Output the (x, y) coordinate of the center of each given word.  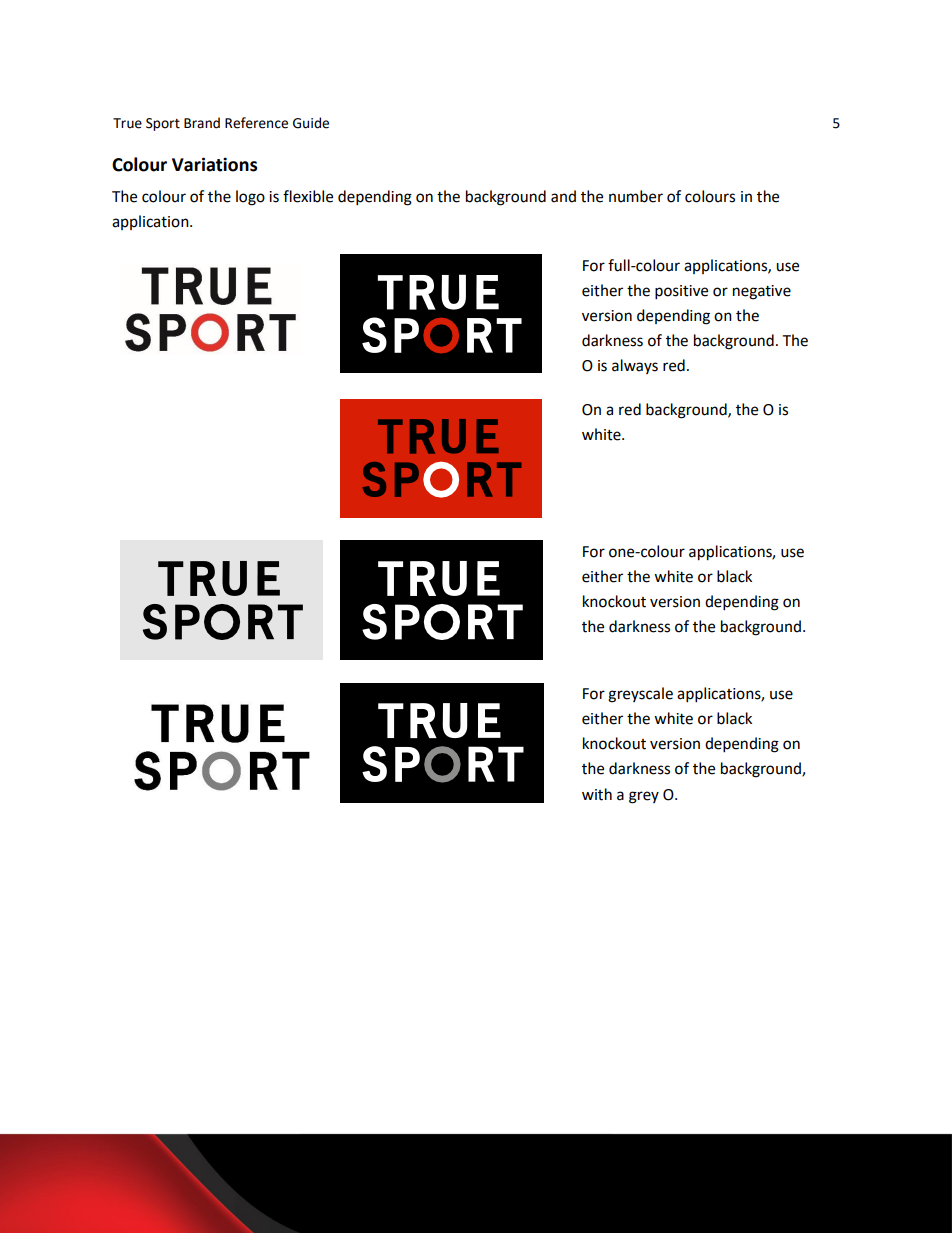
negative (762, 292)
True (127, 123)
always (635, 366)
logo (250, 198)
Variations (214, 164)
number (636, 196)
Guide (311, 123)
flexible (308, 196)
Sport (163, 124)
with (597, 794)
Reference (256, 123)
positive (681, 292)
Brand (202, 123)
